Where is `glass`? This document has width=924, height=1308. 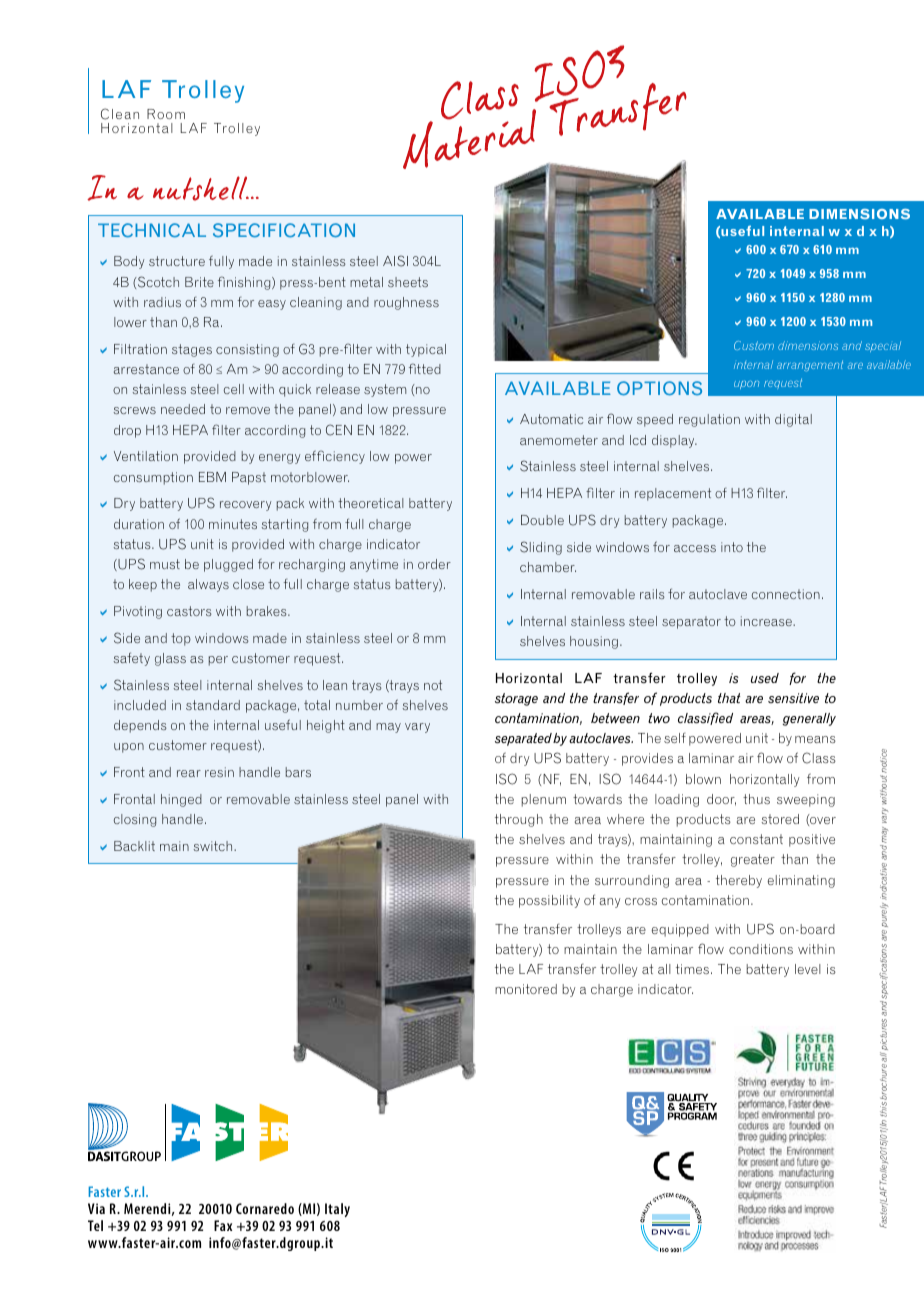 glass is located at coordinates (170, 659).
